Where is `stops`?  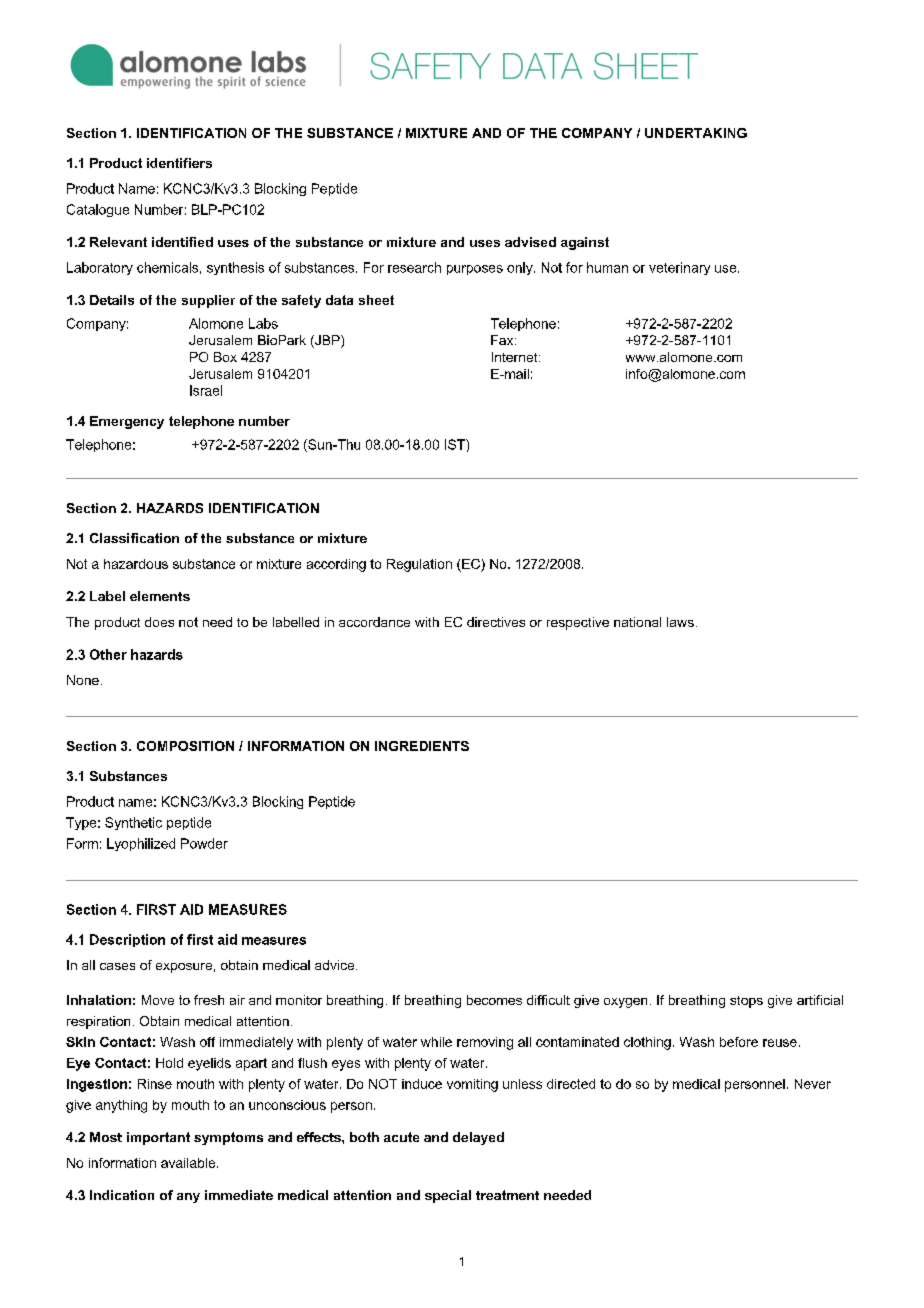
stops is located at coordinates (746, 1002).
